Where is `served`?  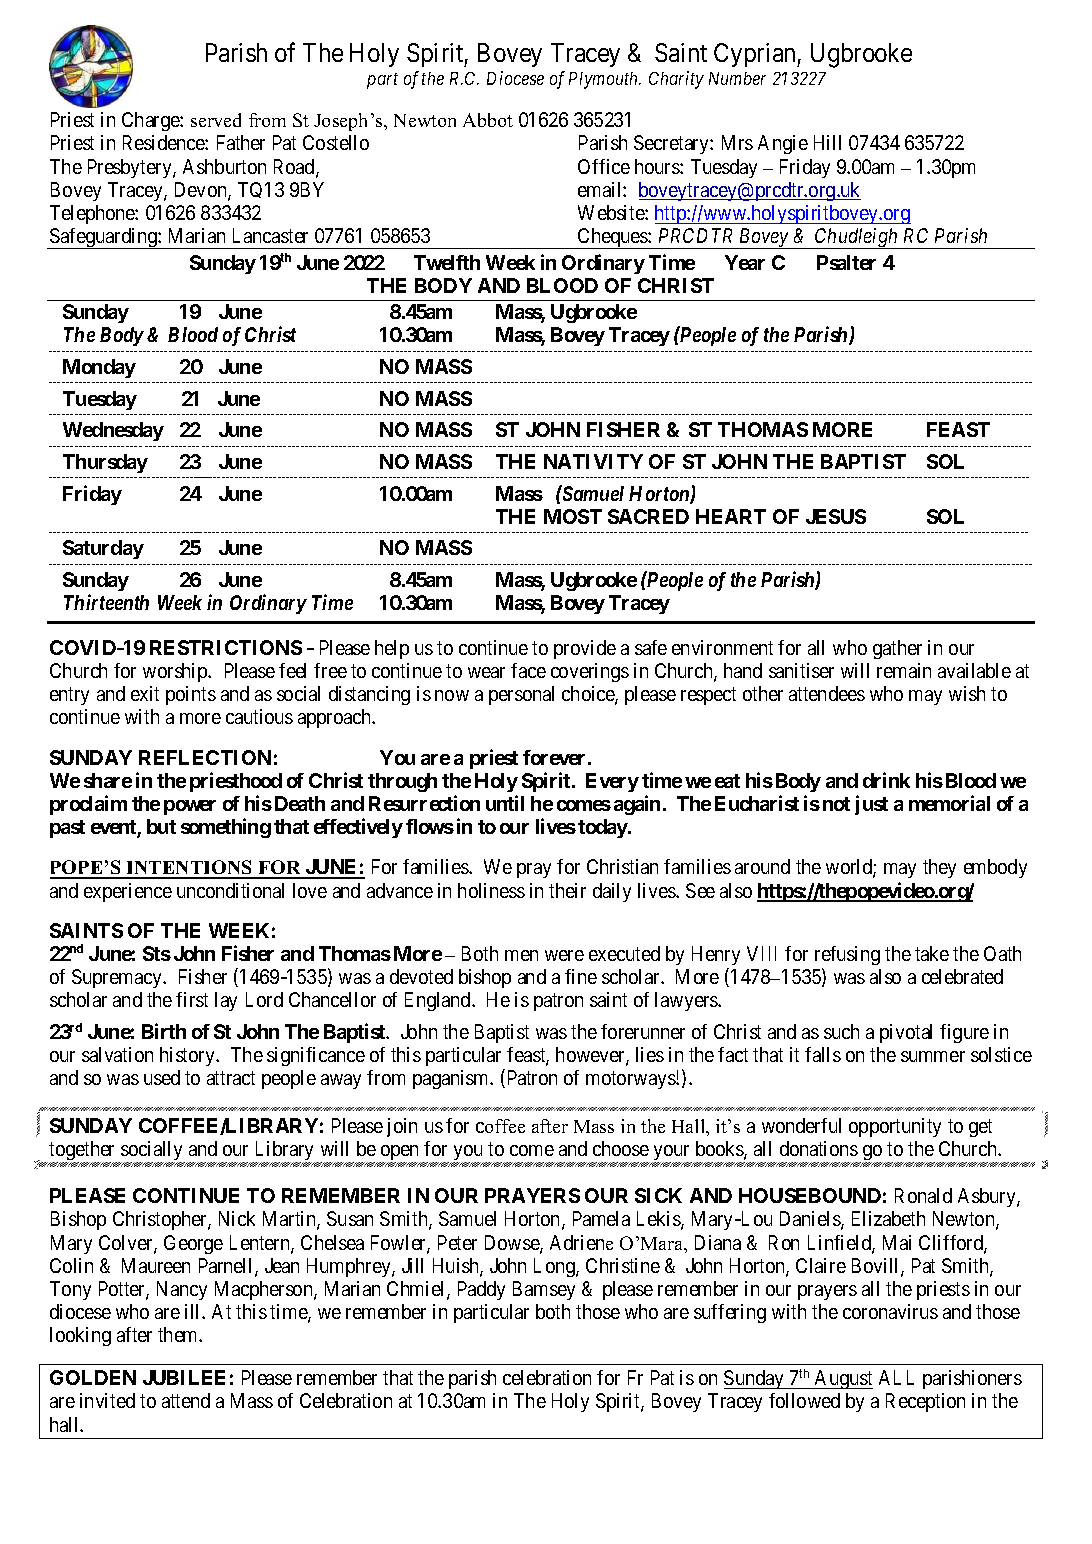
served is located at coordinates (216, 120).
